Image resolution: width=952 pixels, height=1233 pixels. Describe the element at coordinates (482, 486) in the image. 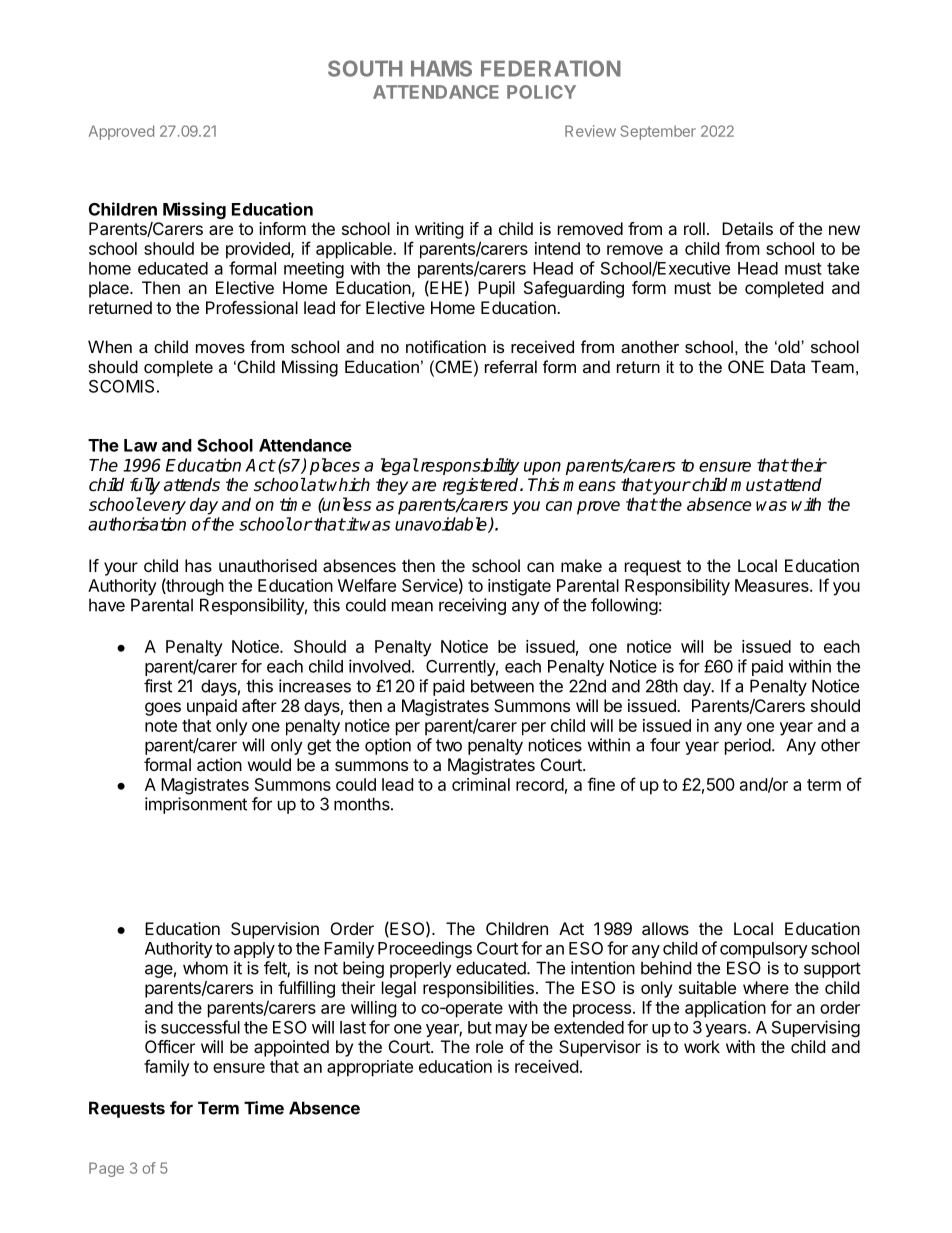

I see `registered` at that location.
